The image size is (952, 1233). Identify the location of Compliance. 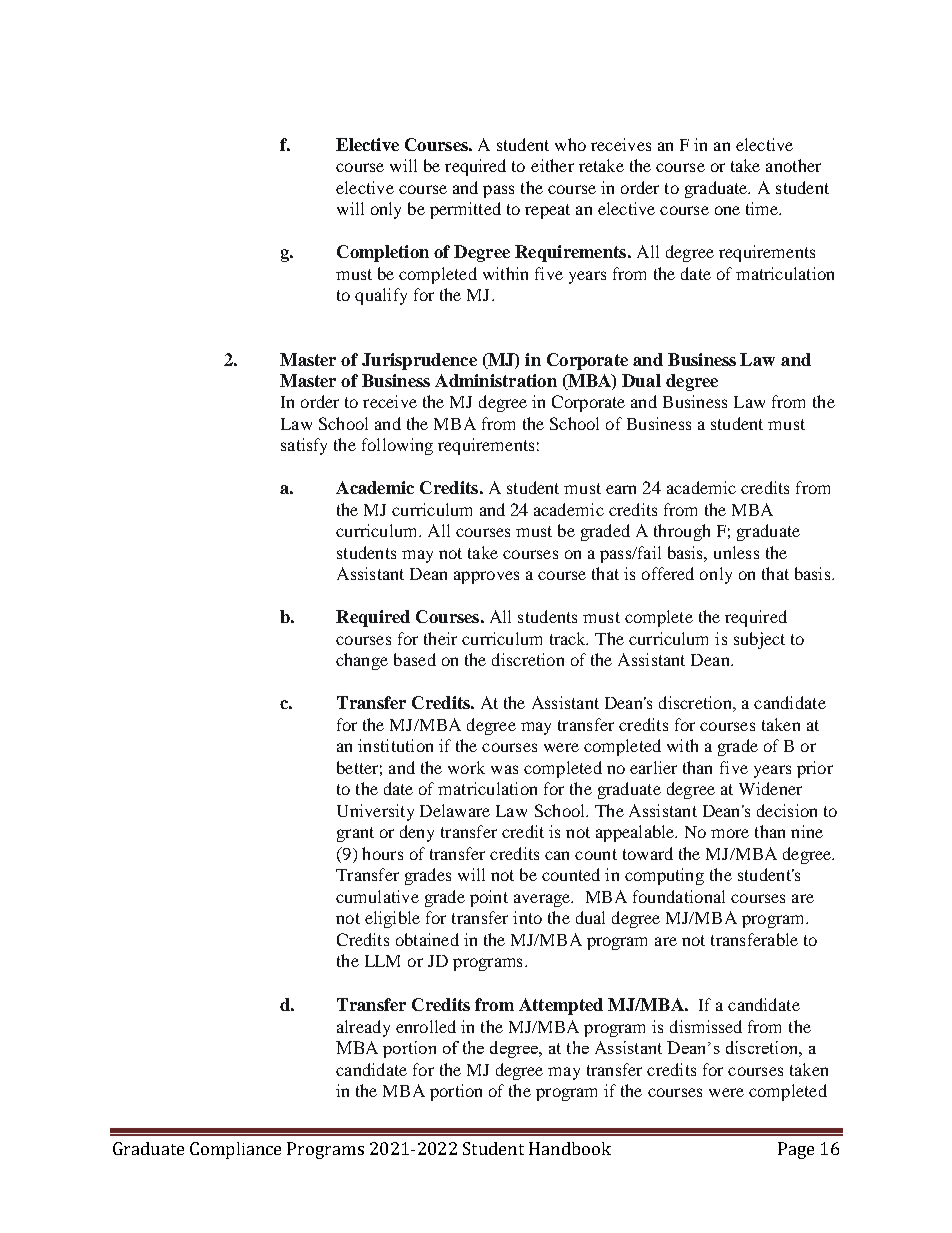
(235, 1150).
